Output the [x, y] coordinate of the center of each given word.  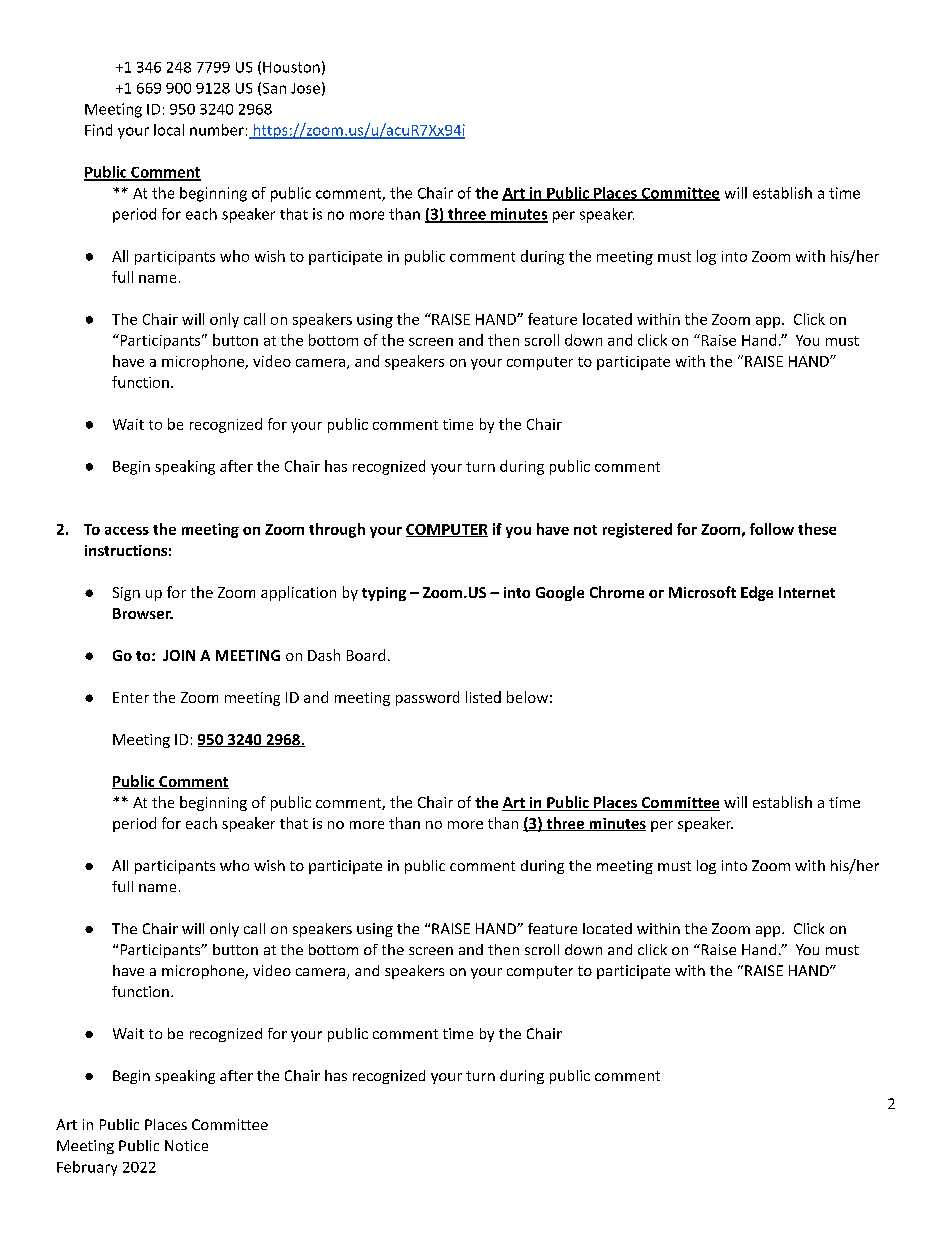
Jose [305, 88]
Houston [291, 67]
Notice [186, 1145]
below [527, 697]
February [87, 1168]
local [169, 130]
